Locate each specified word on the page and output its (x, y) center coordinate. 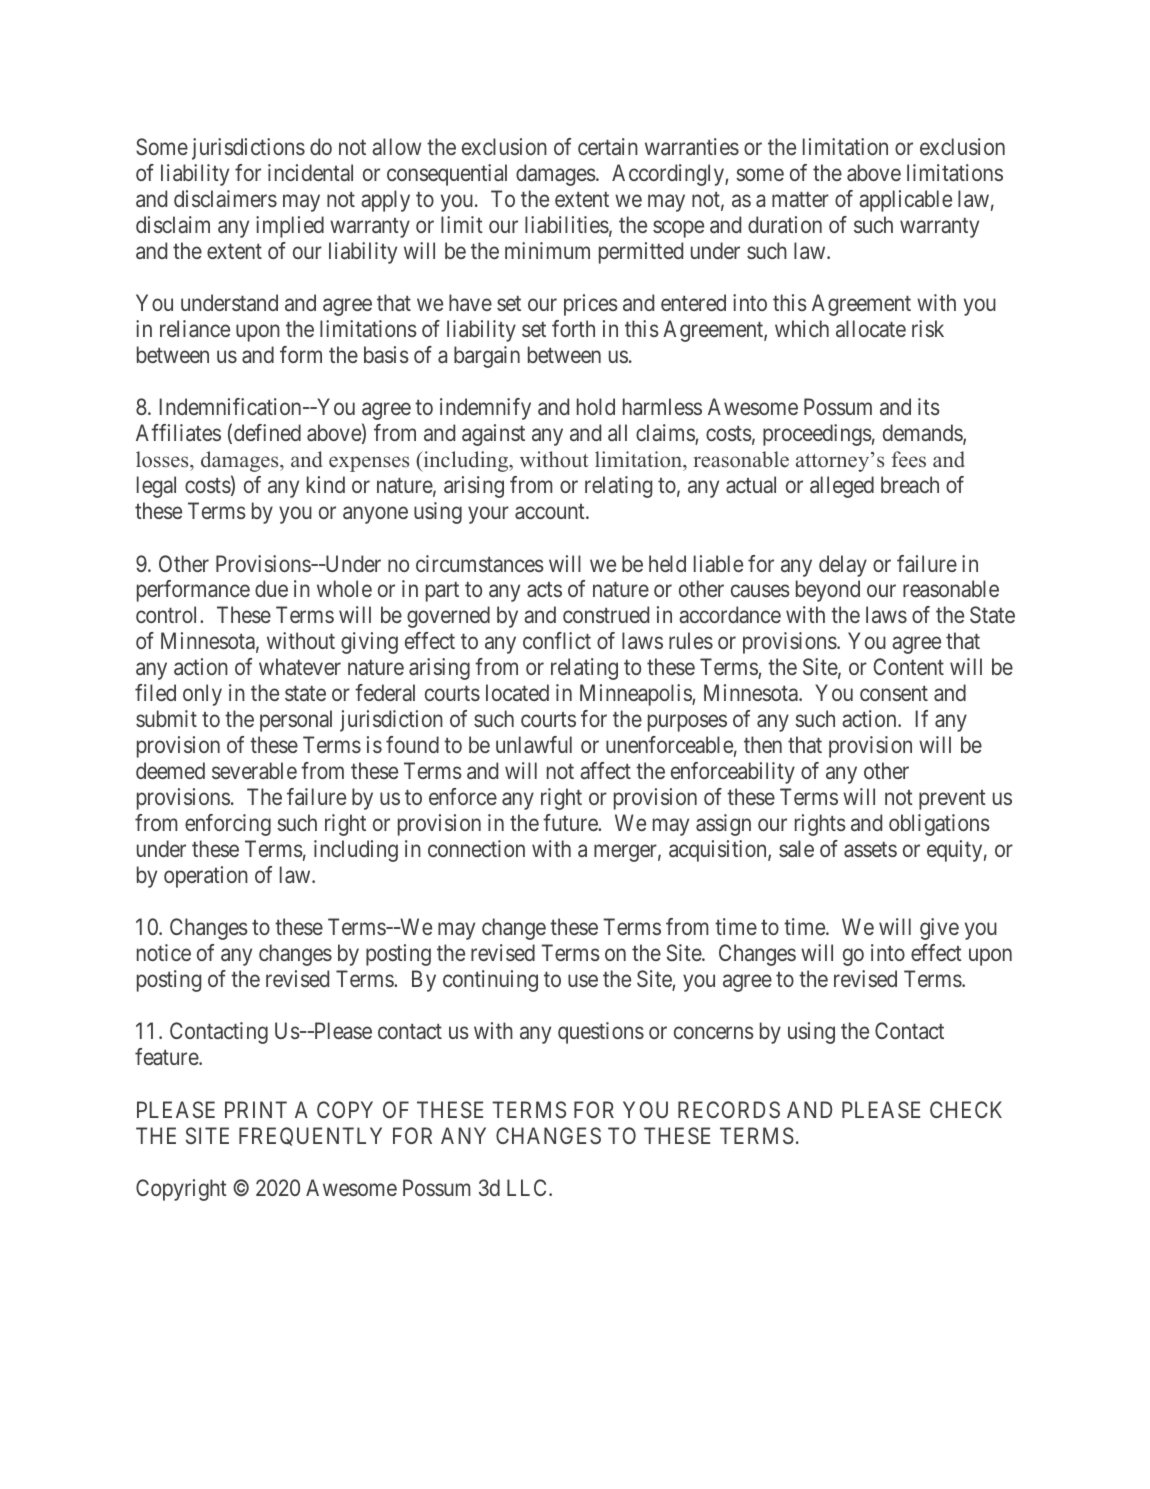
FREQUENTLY (310, 1136)
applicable (905, 201)
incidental (310, 173)
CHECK (966, 1109)
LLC (528, 1187)
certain (608, 147)
